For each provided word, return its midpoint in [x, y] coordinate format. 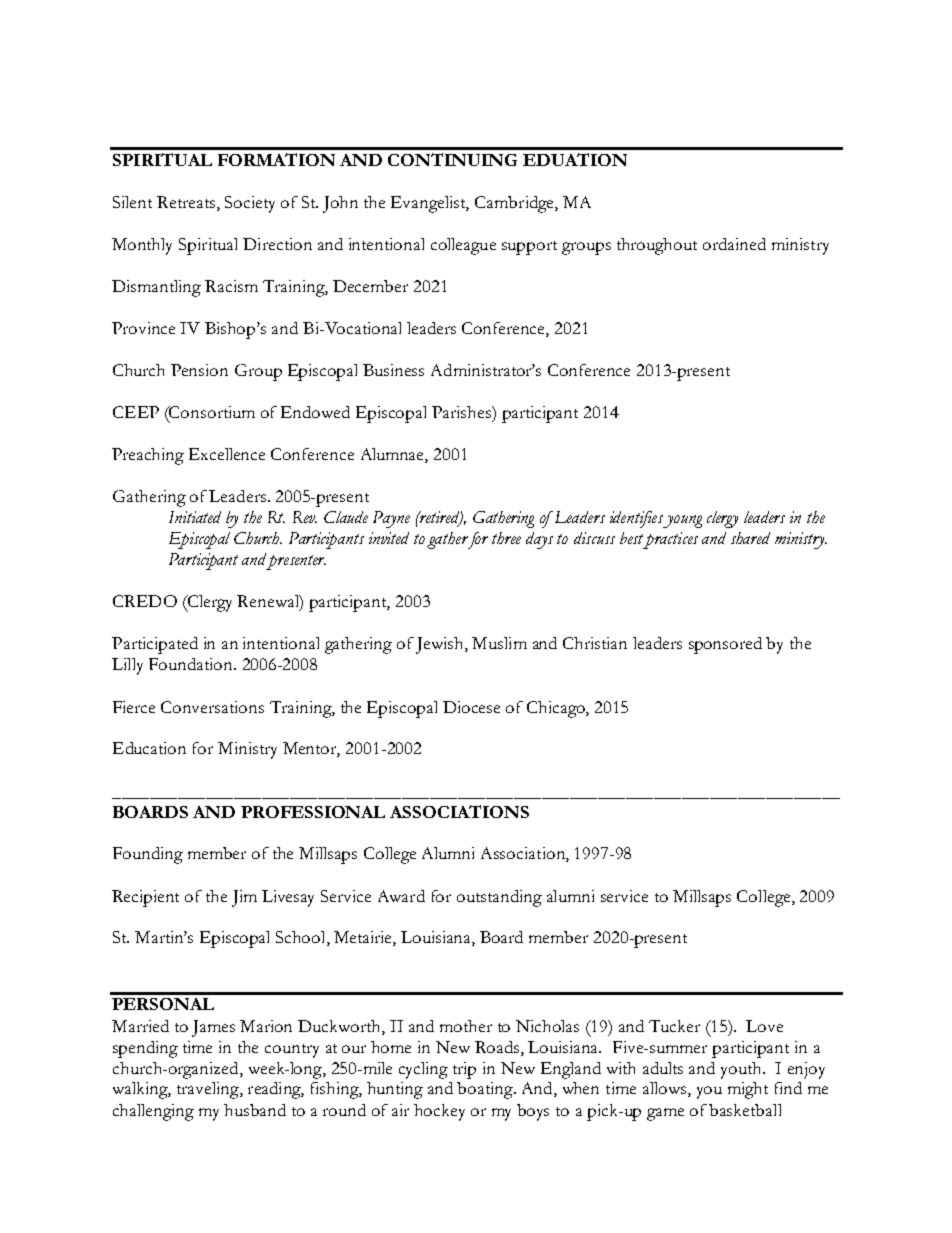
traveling [209, 1090]
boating [486, 1090]
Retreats [187, 203]
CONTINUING [452, 159]
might [748, 1090]
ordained [734, 244]
